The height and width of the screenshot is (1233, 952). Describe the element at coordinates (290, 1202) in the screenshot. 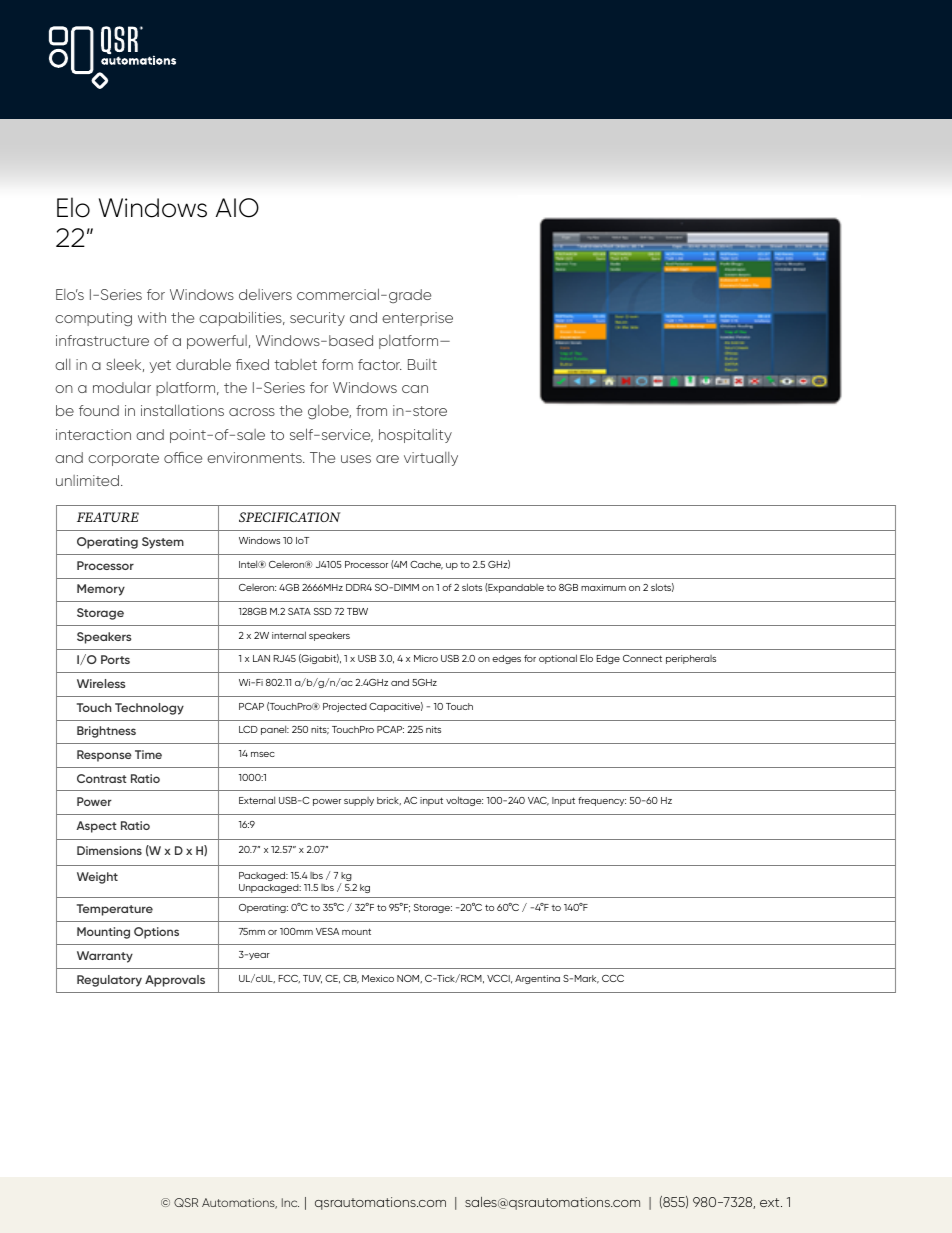

I see `Inc` at that location.
